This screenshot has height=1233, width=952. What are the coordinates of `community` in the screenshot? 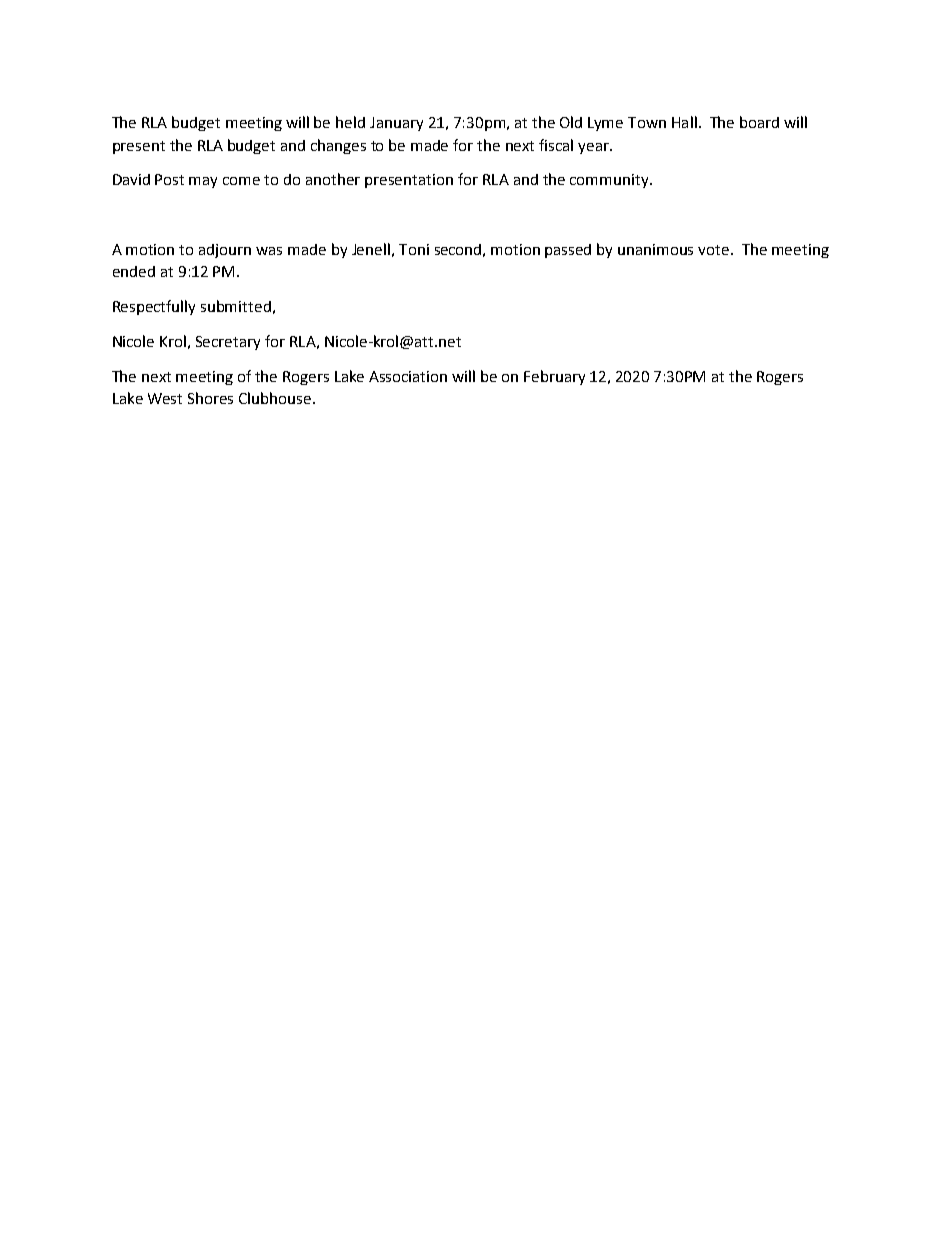 It's located at (610, 181).
